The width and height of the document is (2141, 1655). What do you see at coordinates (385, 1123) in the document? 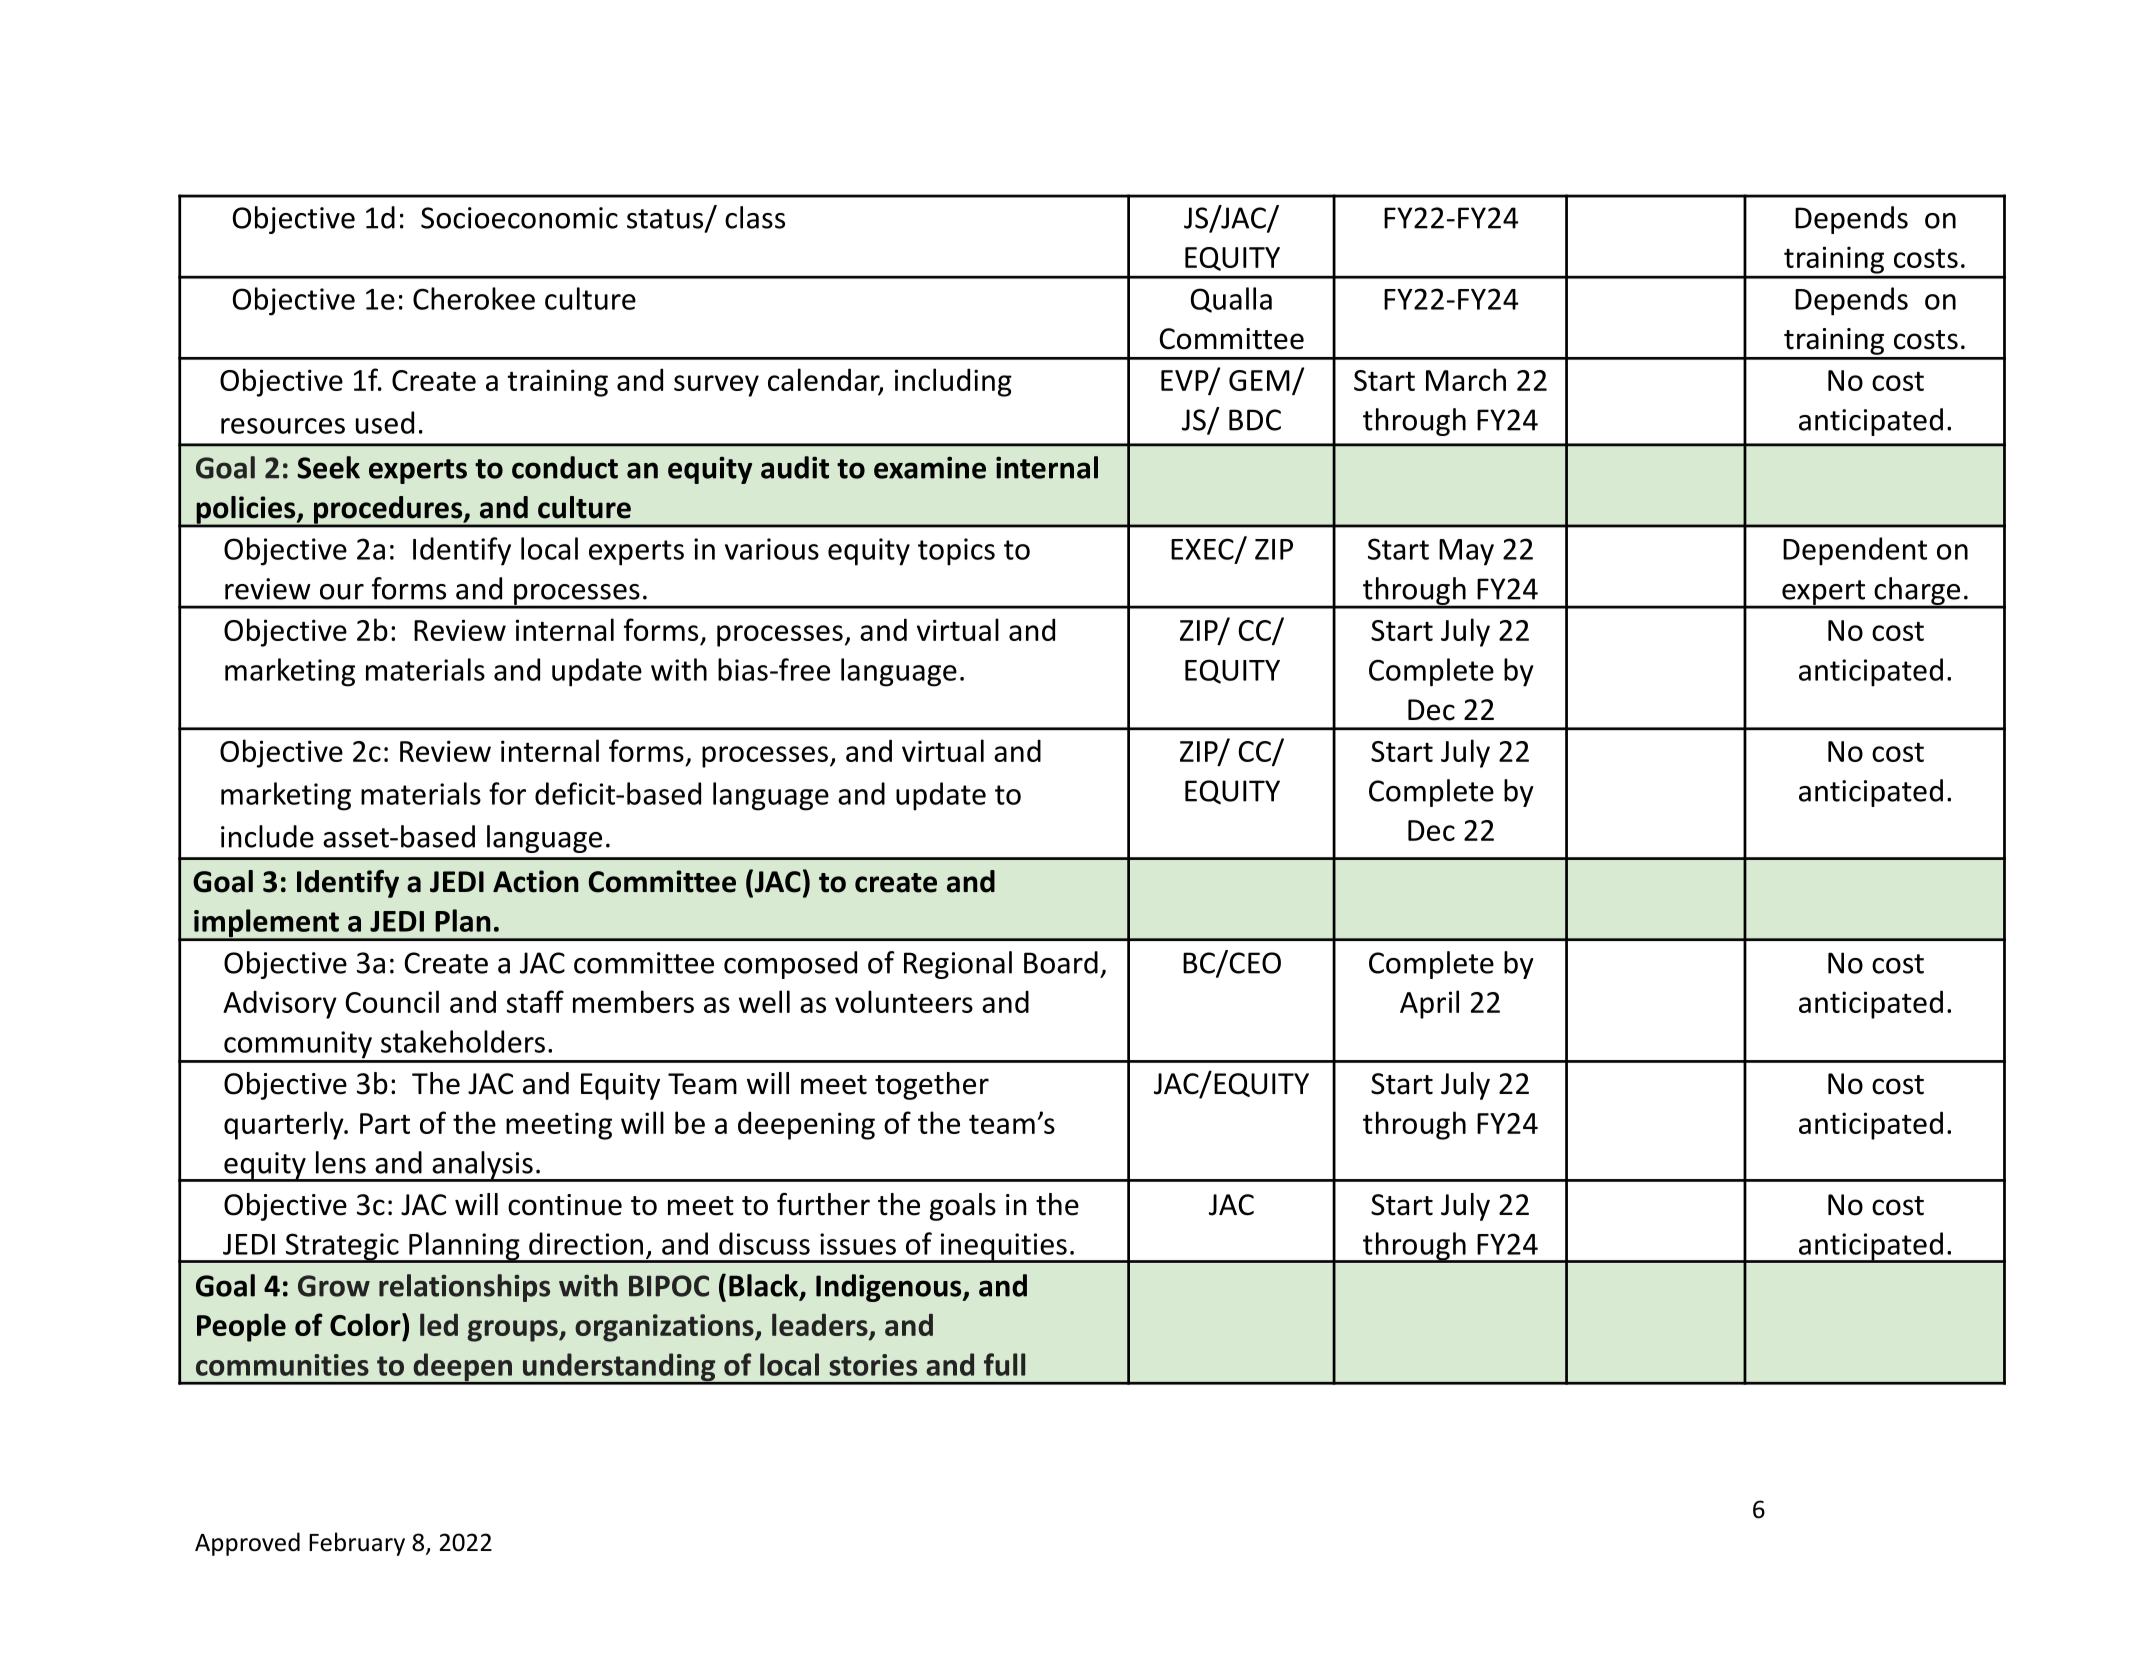
I see `Part` at bounding box center [385, 1123].
